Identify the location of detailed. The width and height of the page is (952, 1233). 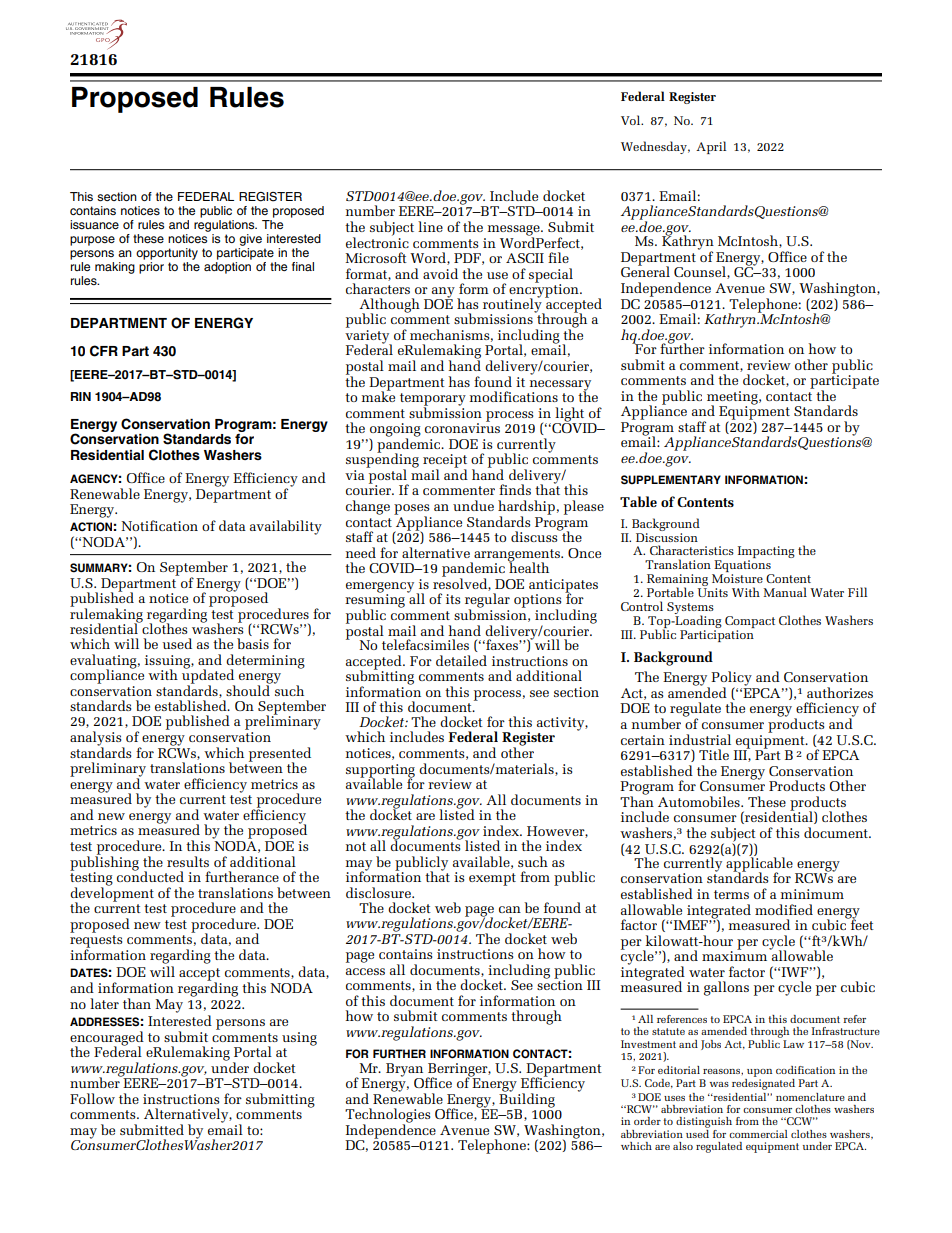
(461, 660).
